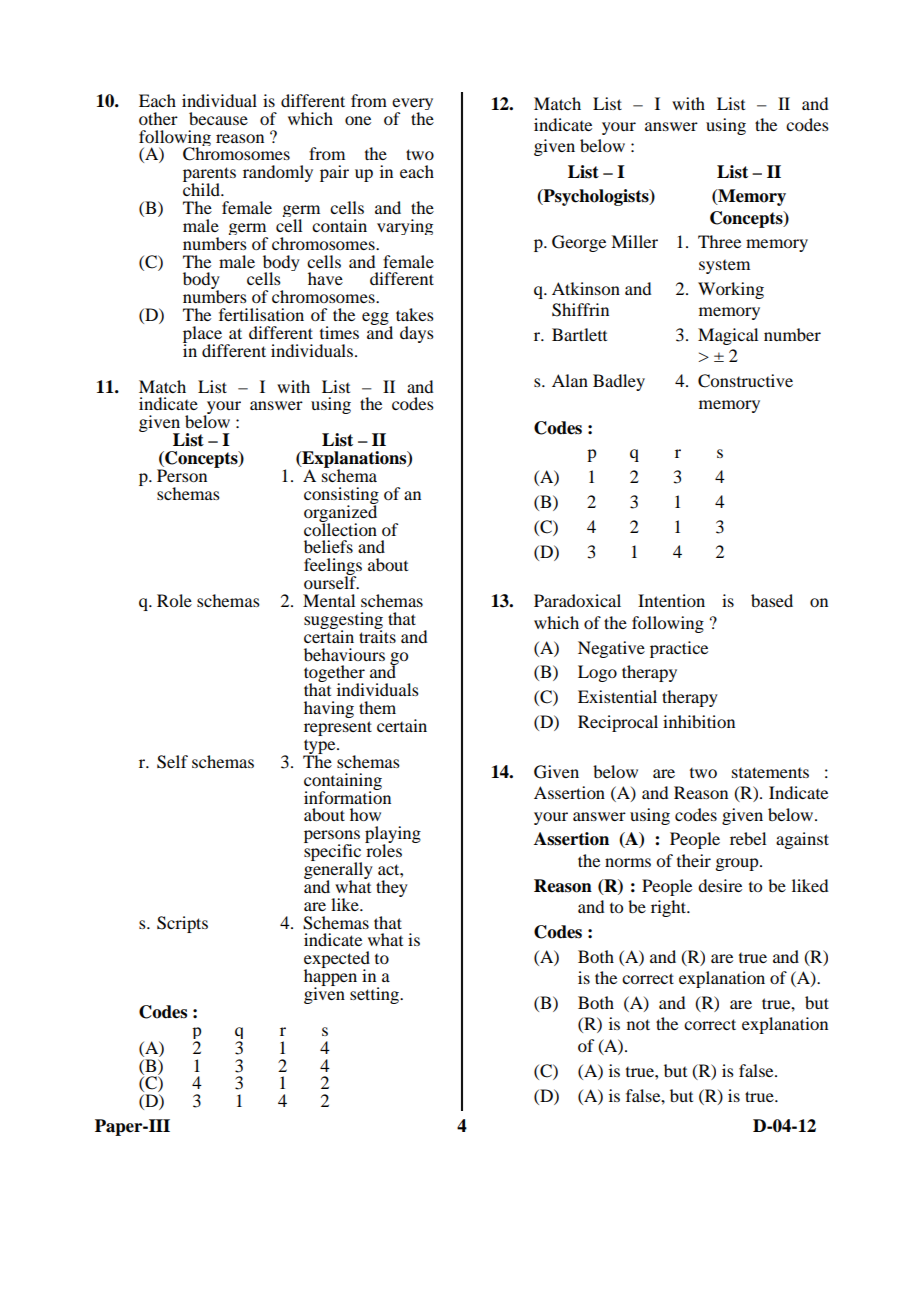  Describe the element at coordinates (328, 546) in the screenshot. I see `beliefs` at that location.
